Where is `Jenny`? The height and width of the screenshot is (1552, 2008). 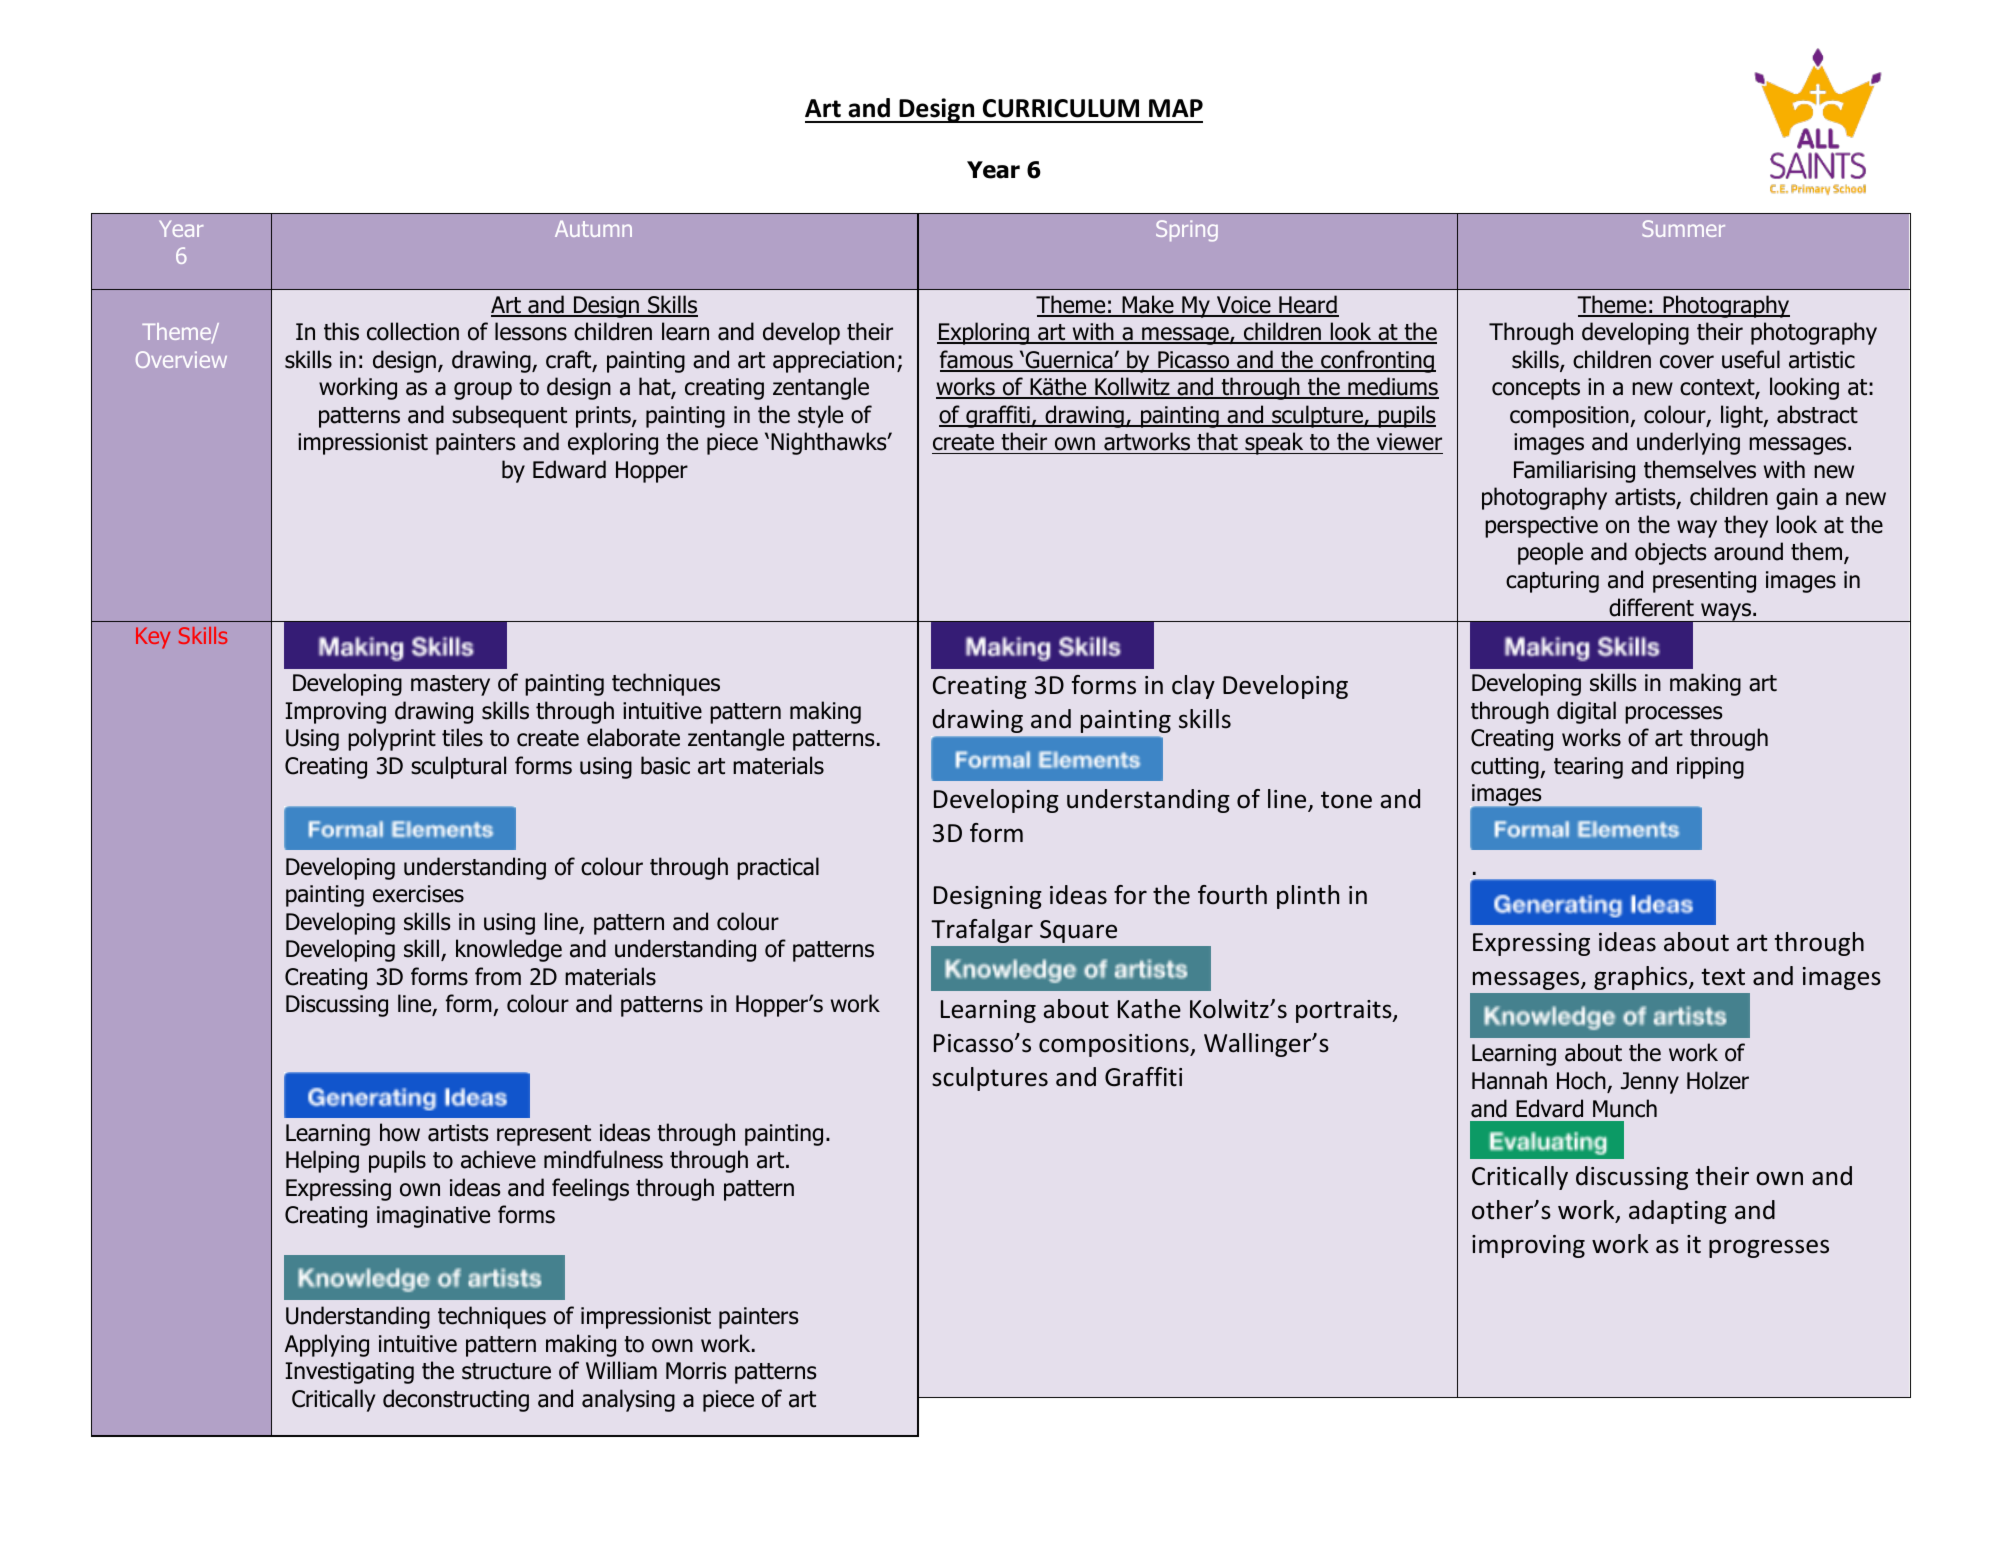
Jenny is located at coordinates (1650, 1083).
